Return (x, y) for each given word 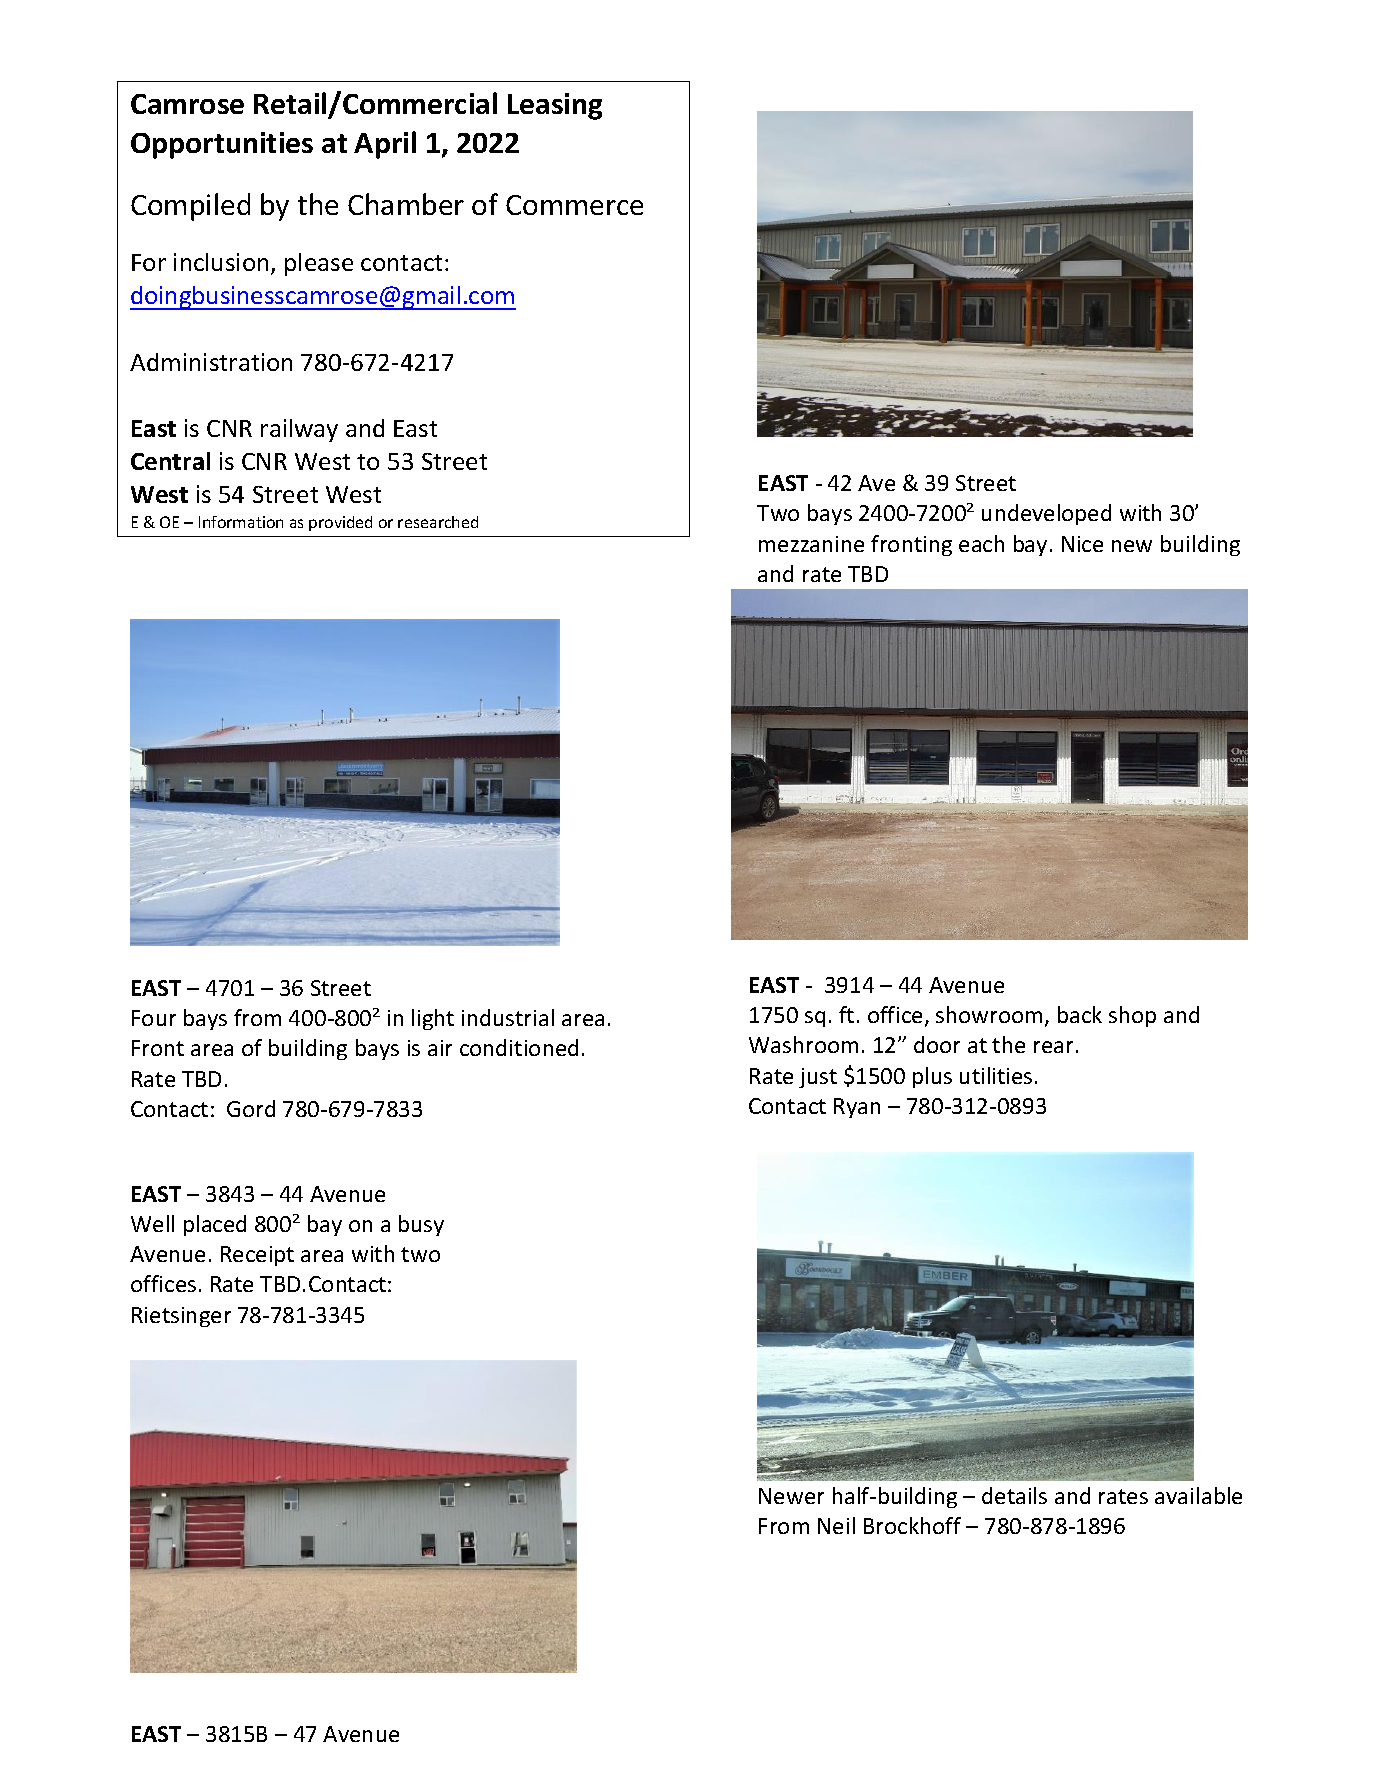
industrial (508, 1017)
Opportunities (222, 145)
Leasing (555, 106)
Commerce (574, 205)
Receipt (257, 1256)
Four (154, 1018)
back (1080, 1014)
